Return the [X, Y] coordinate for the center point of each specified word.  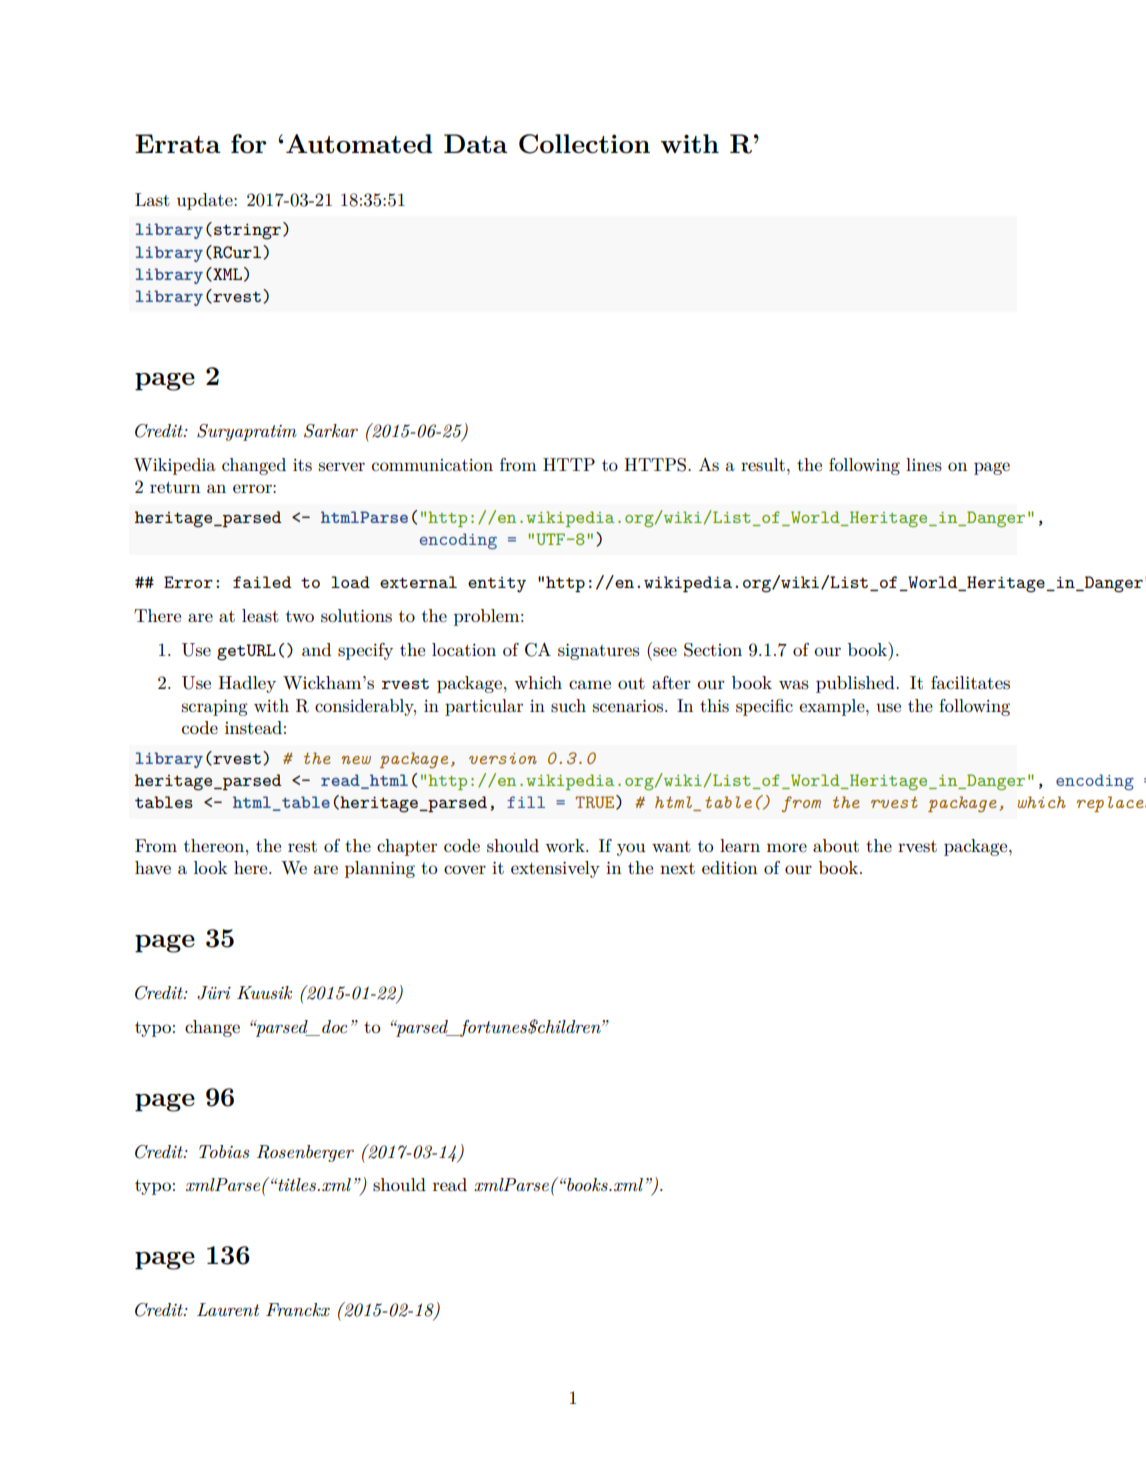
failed [262, 582]
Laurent [228, 1309]
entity [497, 584]
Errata [178, 143]
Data [476, 143]
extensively [555, 869]
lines [924, 465]
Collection [584, 144]
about [836, 845]
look [210, 867]
